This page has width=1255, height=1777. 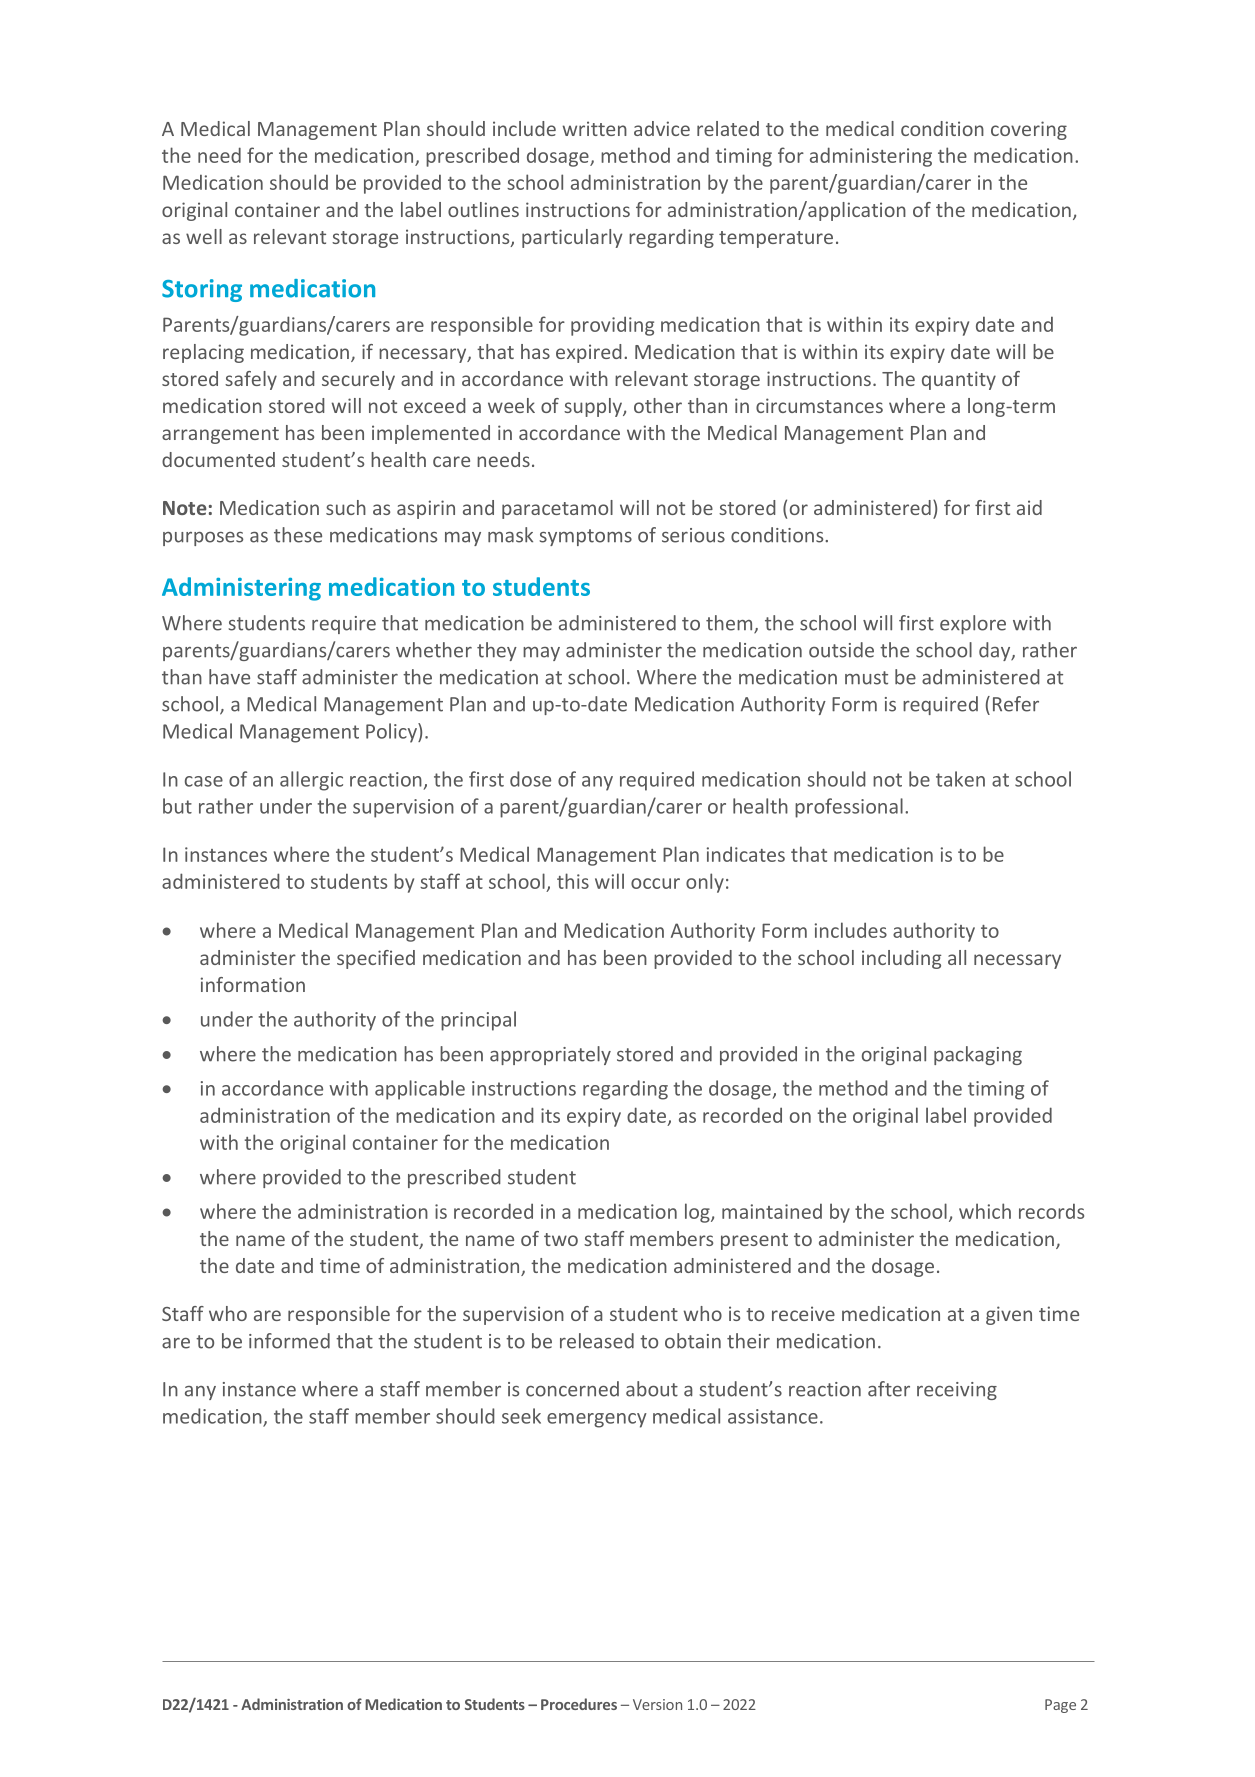 What do you see at coordinates (1029, 130) in the page?
I see `covering` at bounding box center [1029, 130].
